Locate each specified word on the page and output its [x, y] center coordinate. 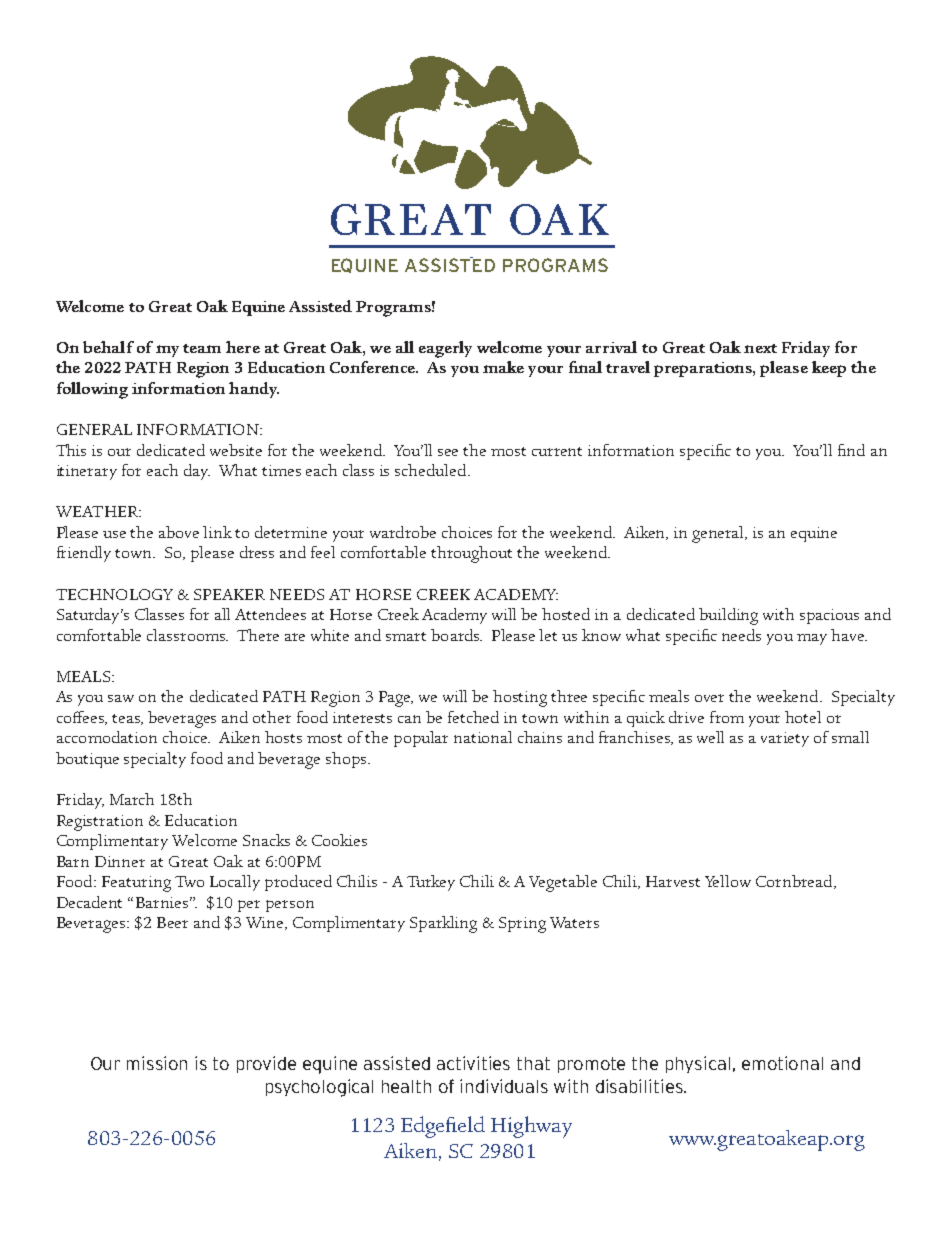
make [503, 367]
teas [127, 719]
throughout [471, 554]
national [483, 737]
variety [785, 739]
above [179, 532]
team [202, 348]
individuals [504, 1086]
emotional [782, 1063]
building [728, 616]
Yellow [728, 881]
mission [157, 1063]
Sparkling [443, 924]
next [760, 348]
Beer [172, 922]
